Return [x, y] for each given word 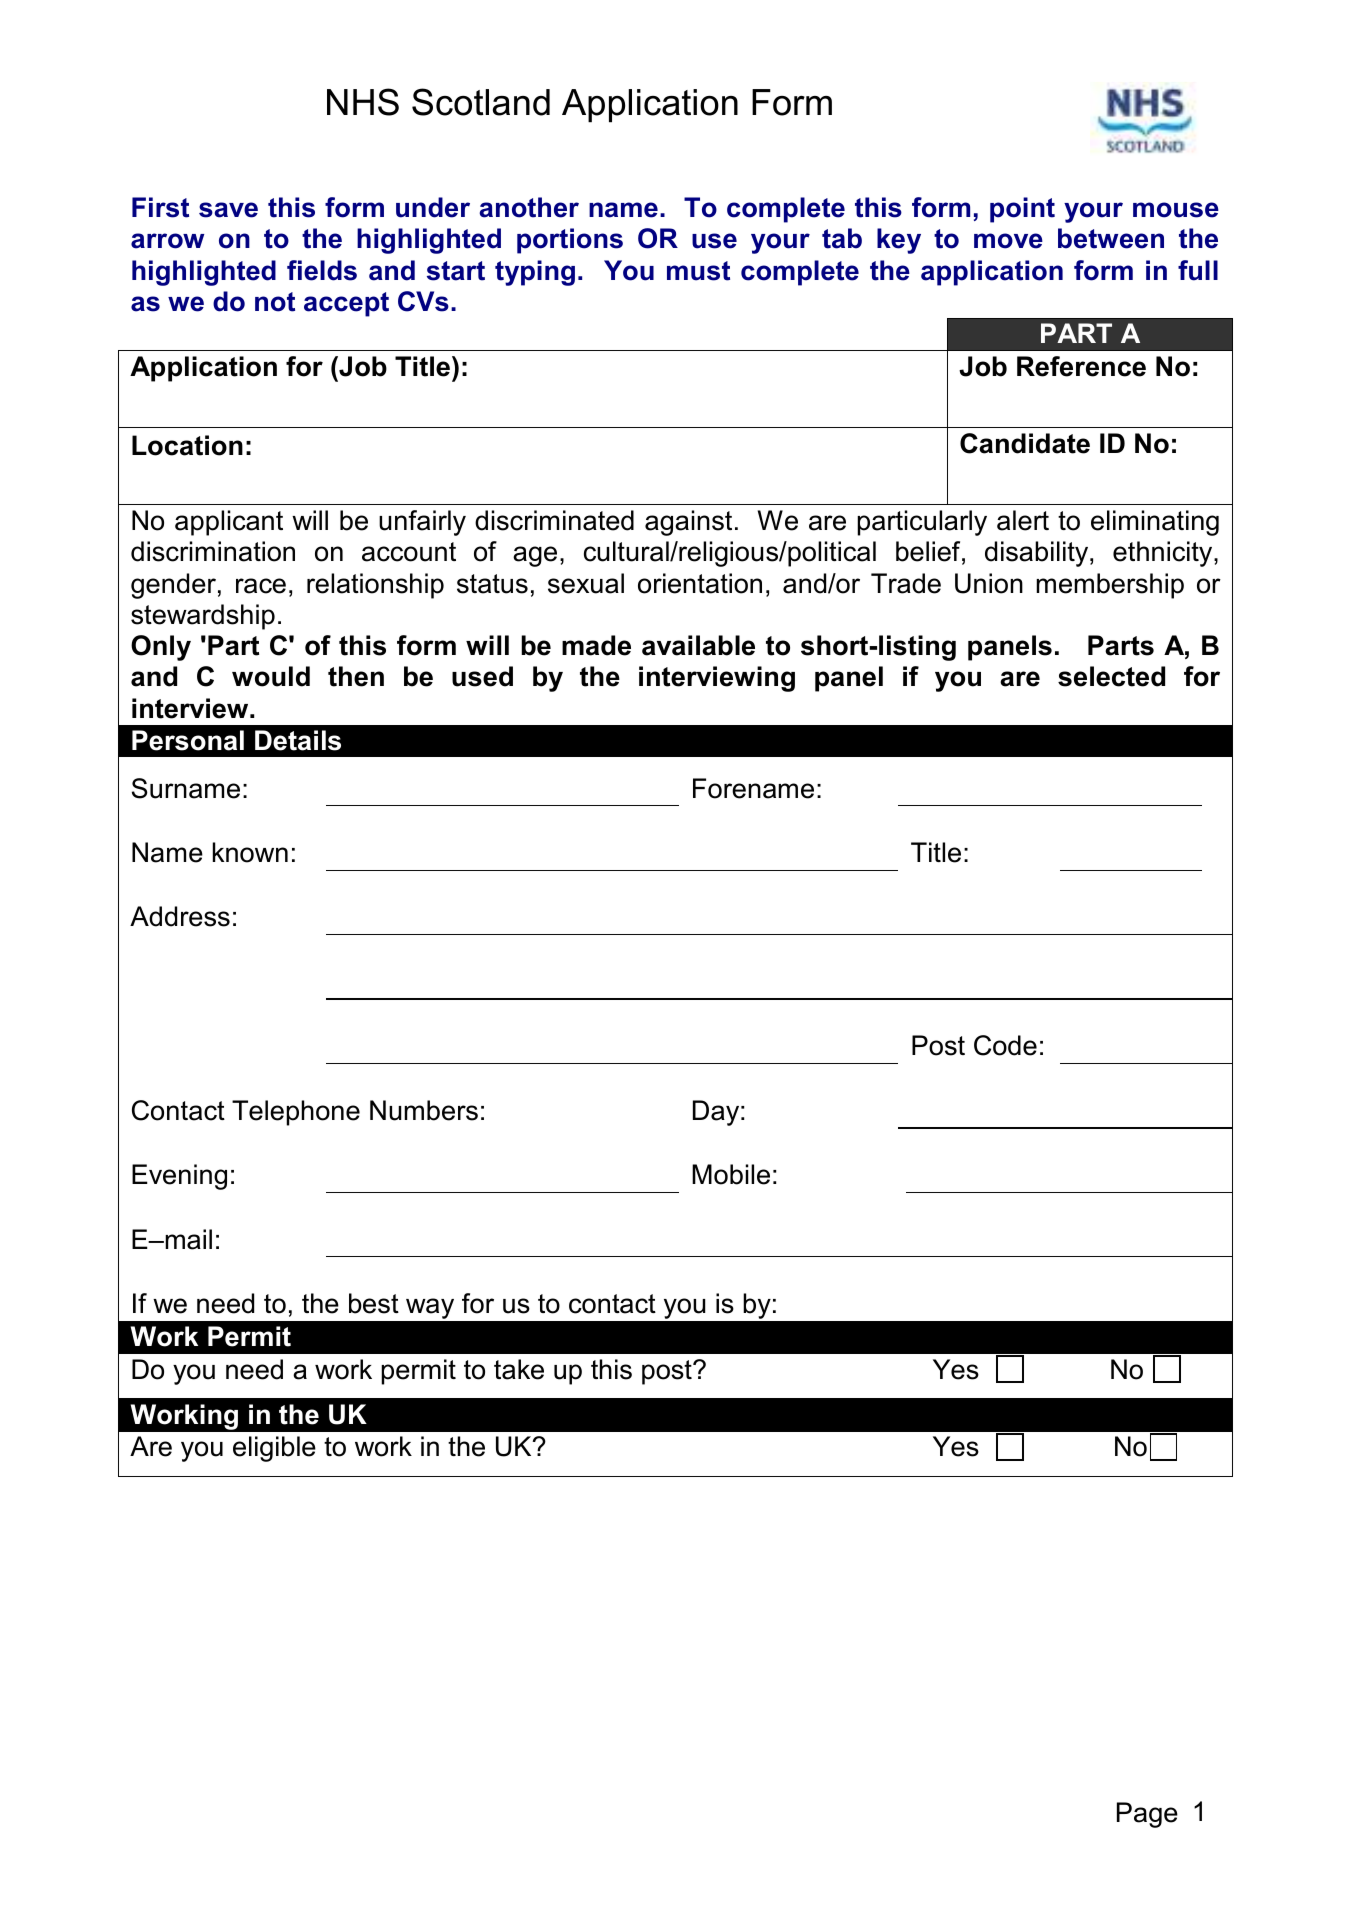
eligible [274, 1449]
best [374, 1303]
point [1022, 210]
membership [1110, 586]
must [698, 271]
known [250, 852]
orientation [700, 583]
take [519, 1369]
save [228, 210]
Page [1147, 1815]
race [261, 586]
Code [1005, 1045]
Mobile [731, 1174]
